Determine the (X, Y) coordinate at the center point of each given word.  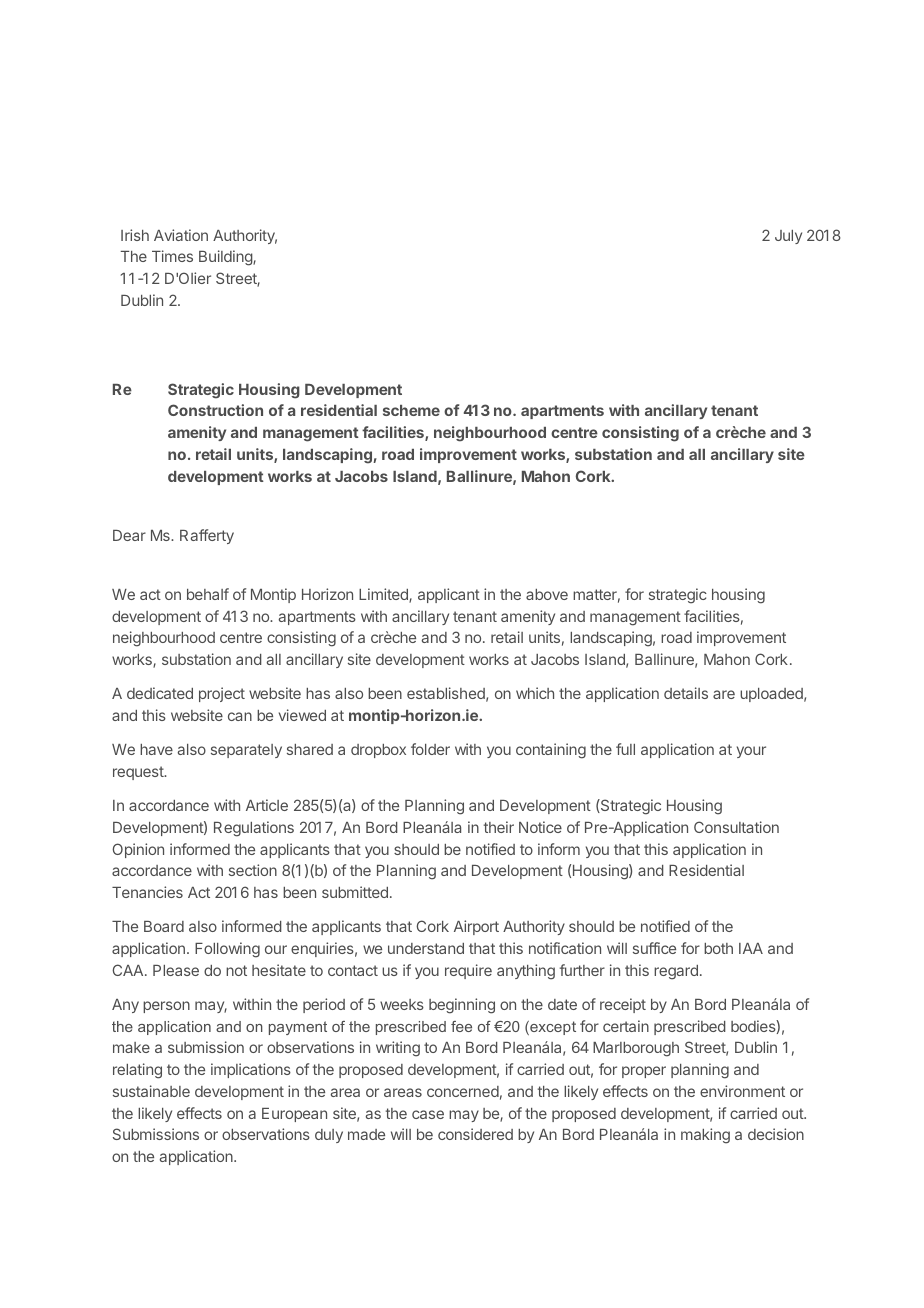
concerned (463, 1091)
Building (226, 258)
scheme (411, 410)
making (705, 1136)
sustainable (151, 1091)
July (788, 237)
